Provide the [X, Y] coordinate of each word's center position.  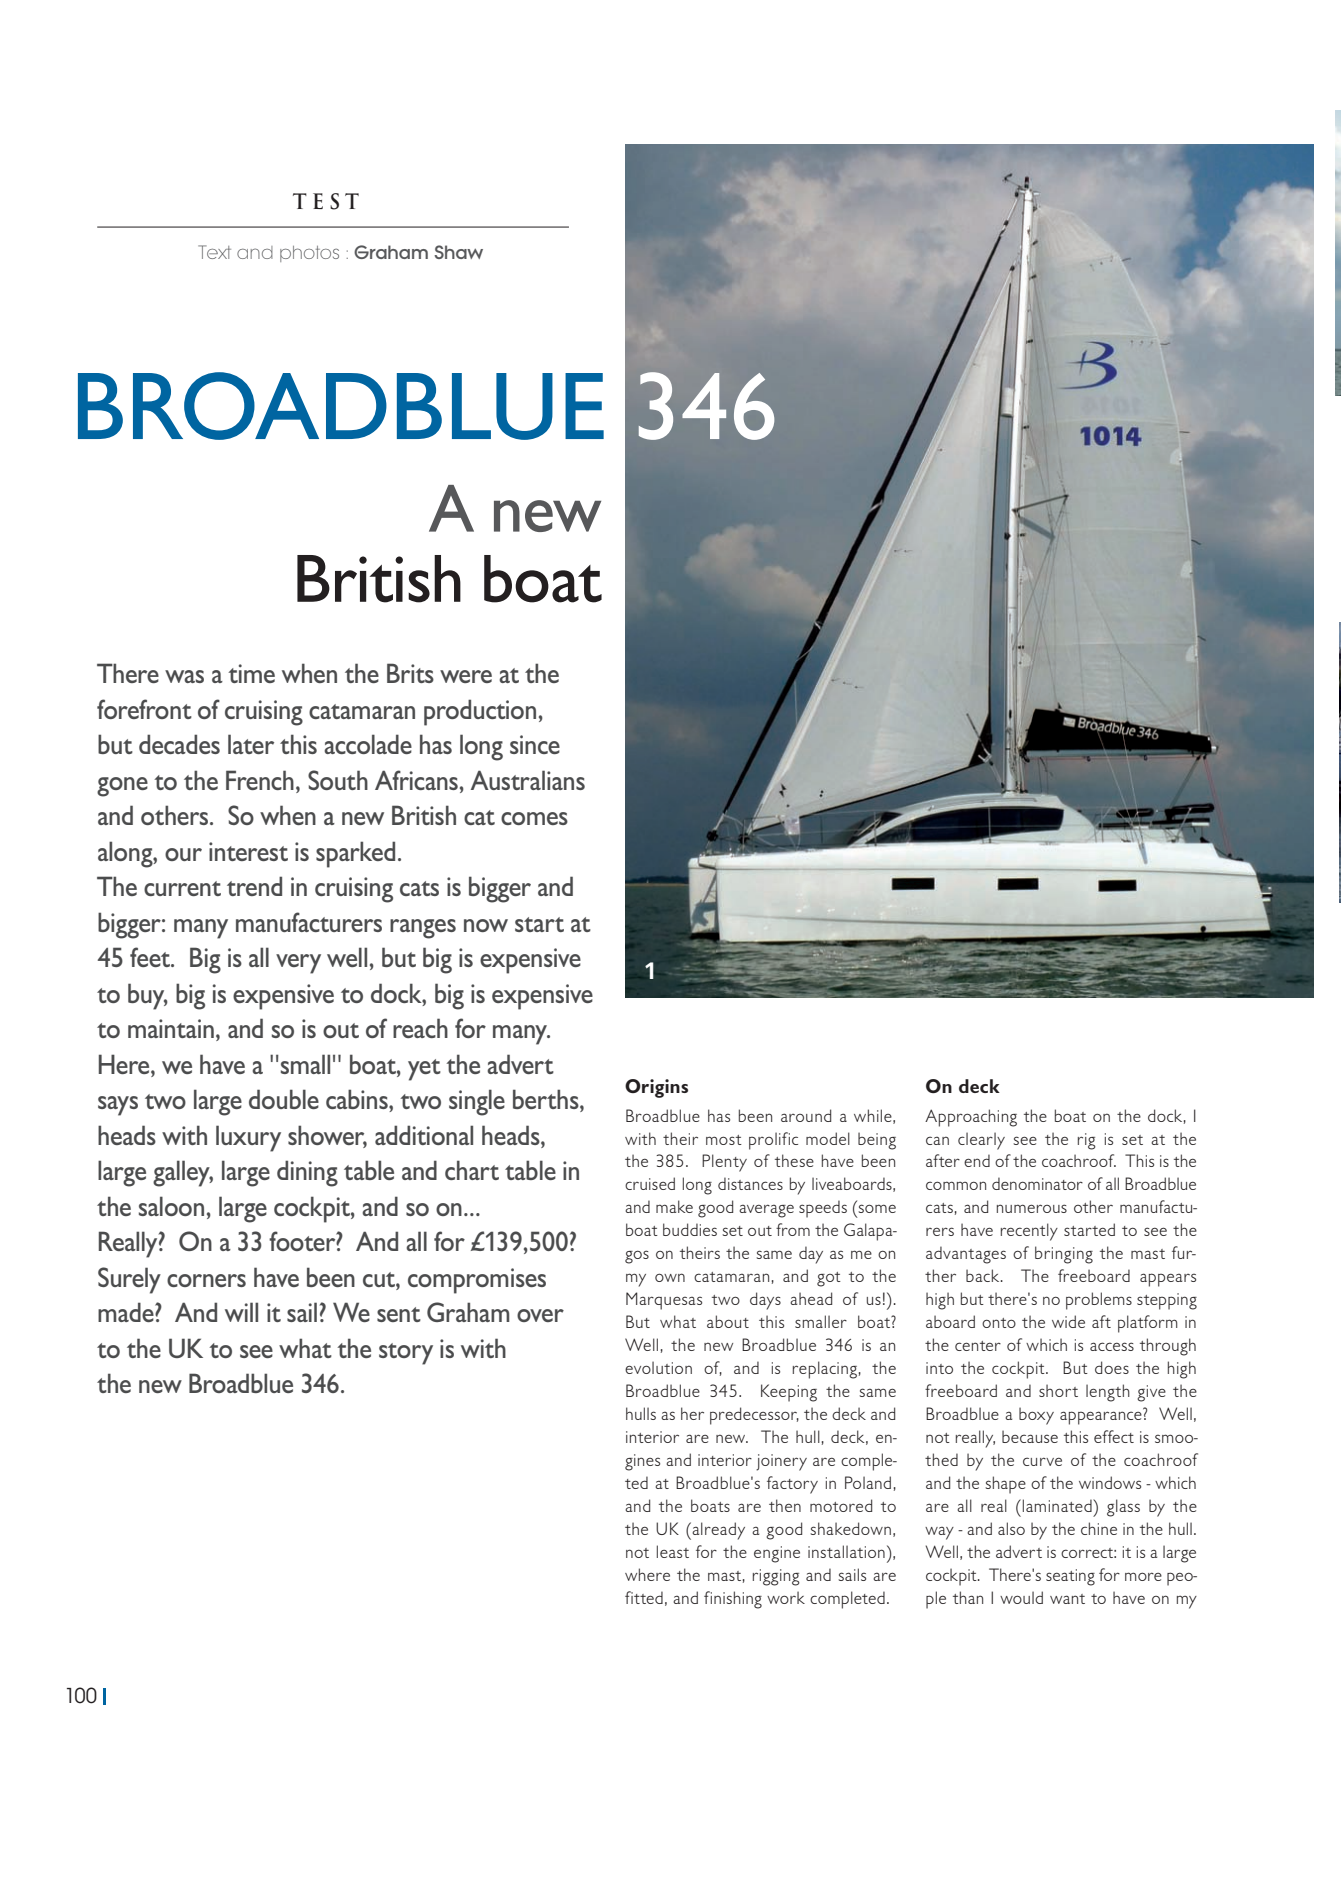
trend [254, 886]
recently [1029, 1232]
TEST [326, 201]
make [674, 1206]
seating [1070, 1577]
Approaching [971, 1118]
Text [214, 252]
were [466, 676]
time [251, 673]
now [486, 925]
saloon [171, 1206]
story [406, 1354]
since [535, 744]
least [673, 1551]
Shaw [458, 252]
